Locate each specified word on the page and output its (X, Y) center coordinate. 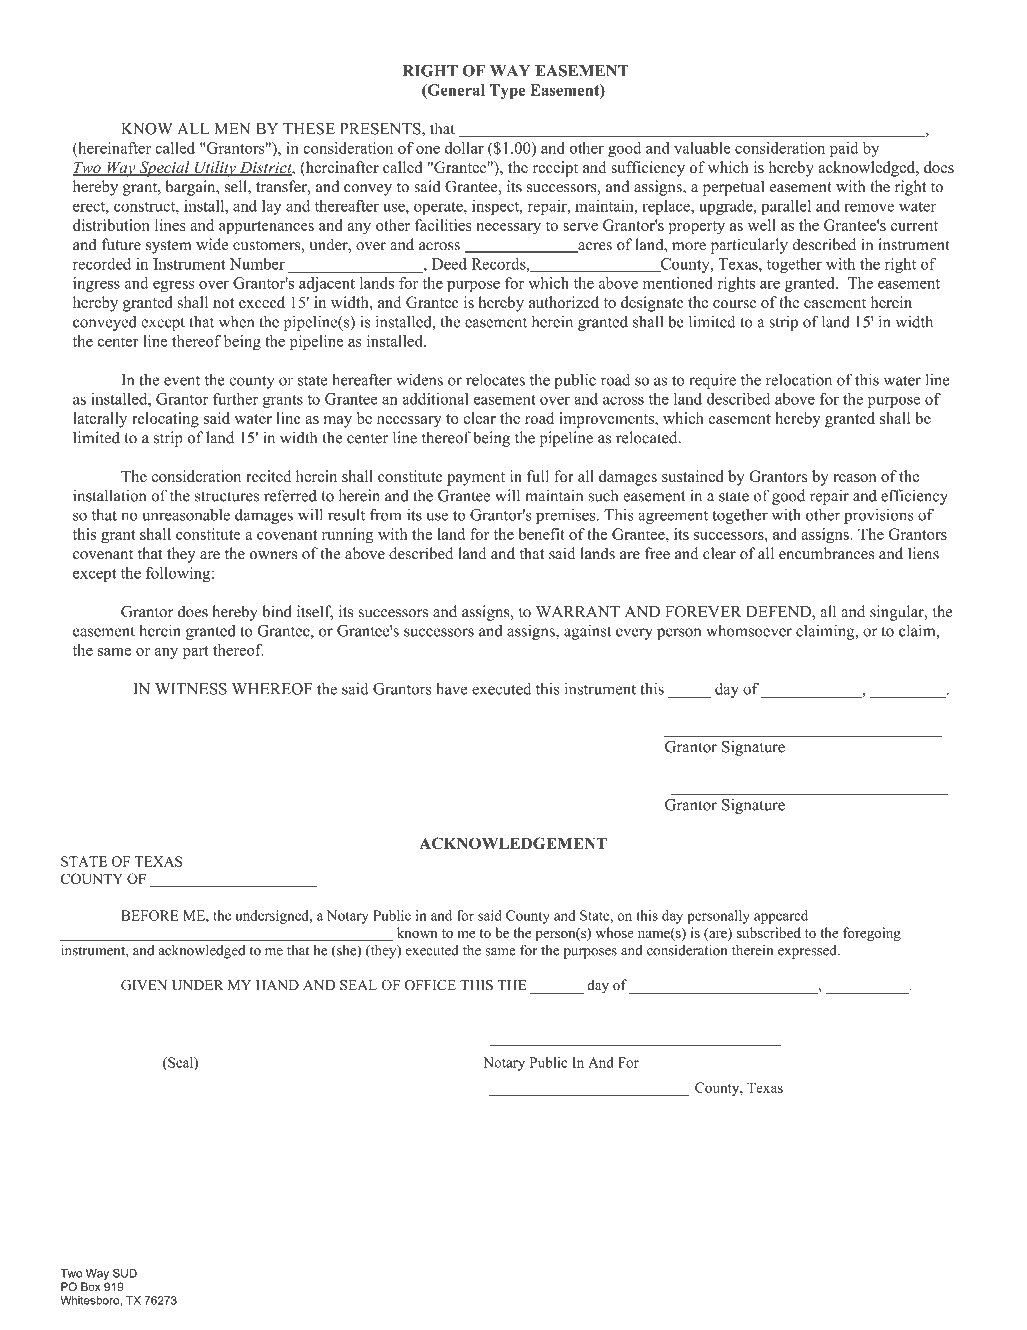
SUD (125, 1273)
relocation (799, 379)
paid (844, 150)
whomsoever (749, 631)
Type (507, 91)
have (451, 689)
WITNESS (191, 689)
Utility (215, 169)
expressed (808, 952)
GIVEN (144, 985)
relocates (495, 380)
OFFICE (430, 985)
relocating (165, 420)
